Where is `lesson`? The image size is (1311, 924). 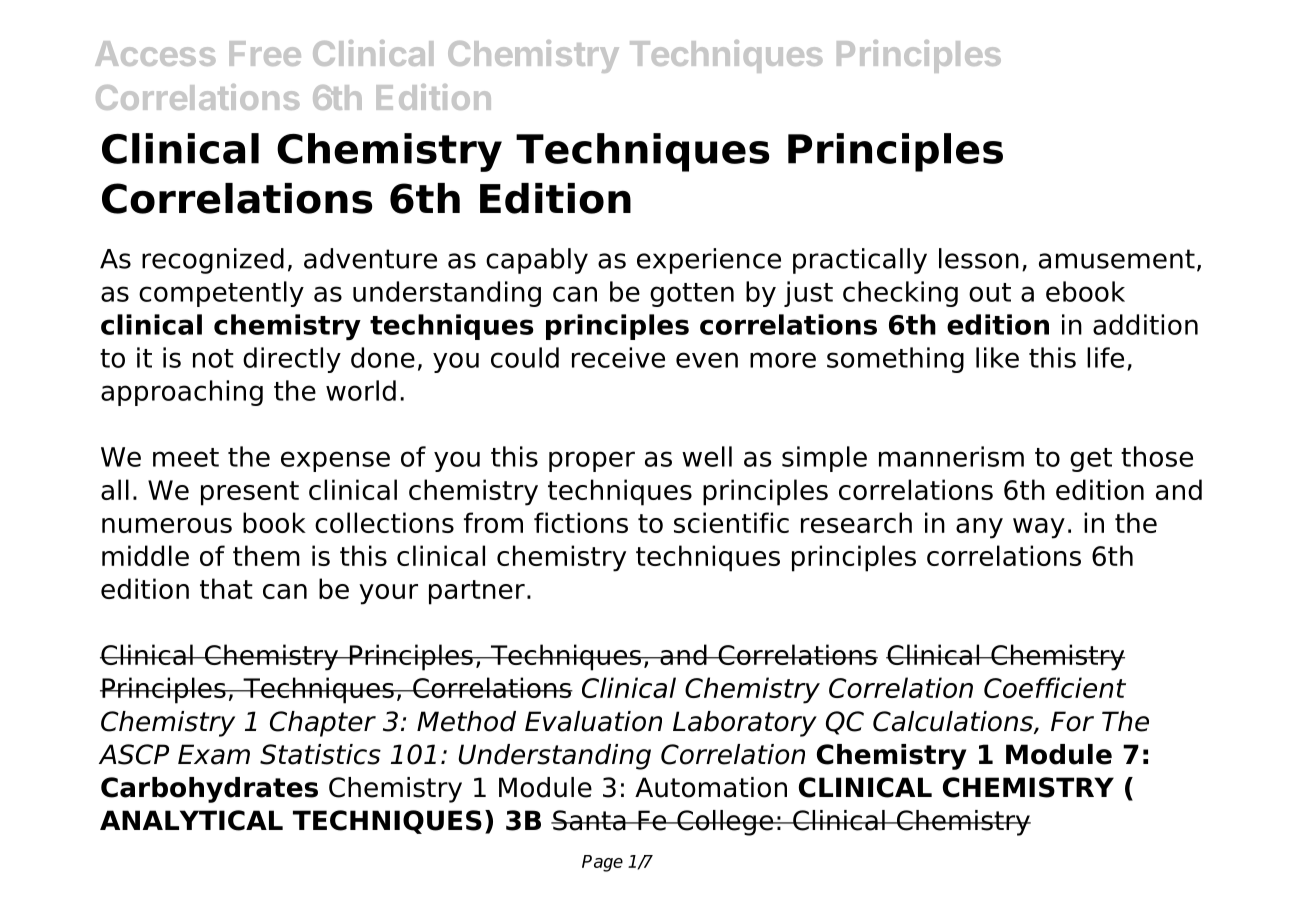
lesson is located at coordinates (979, 258).
